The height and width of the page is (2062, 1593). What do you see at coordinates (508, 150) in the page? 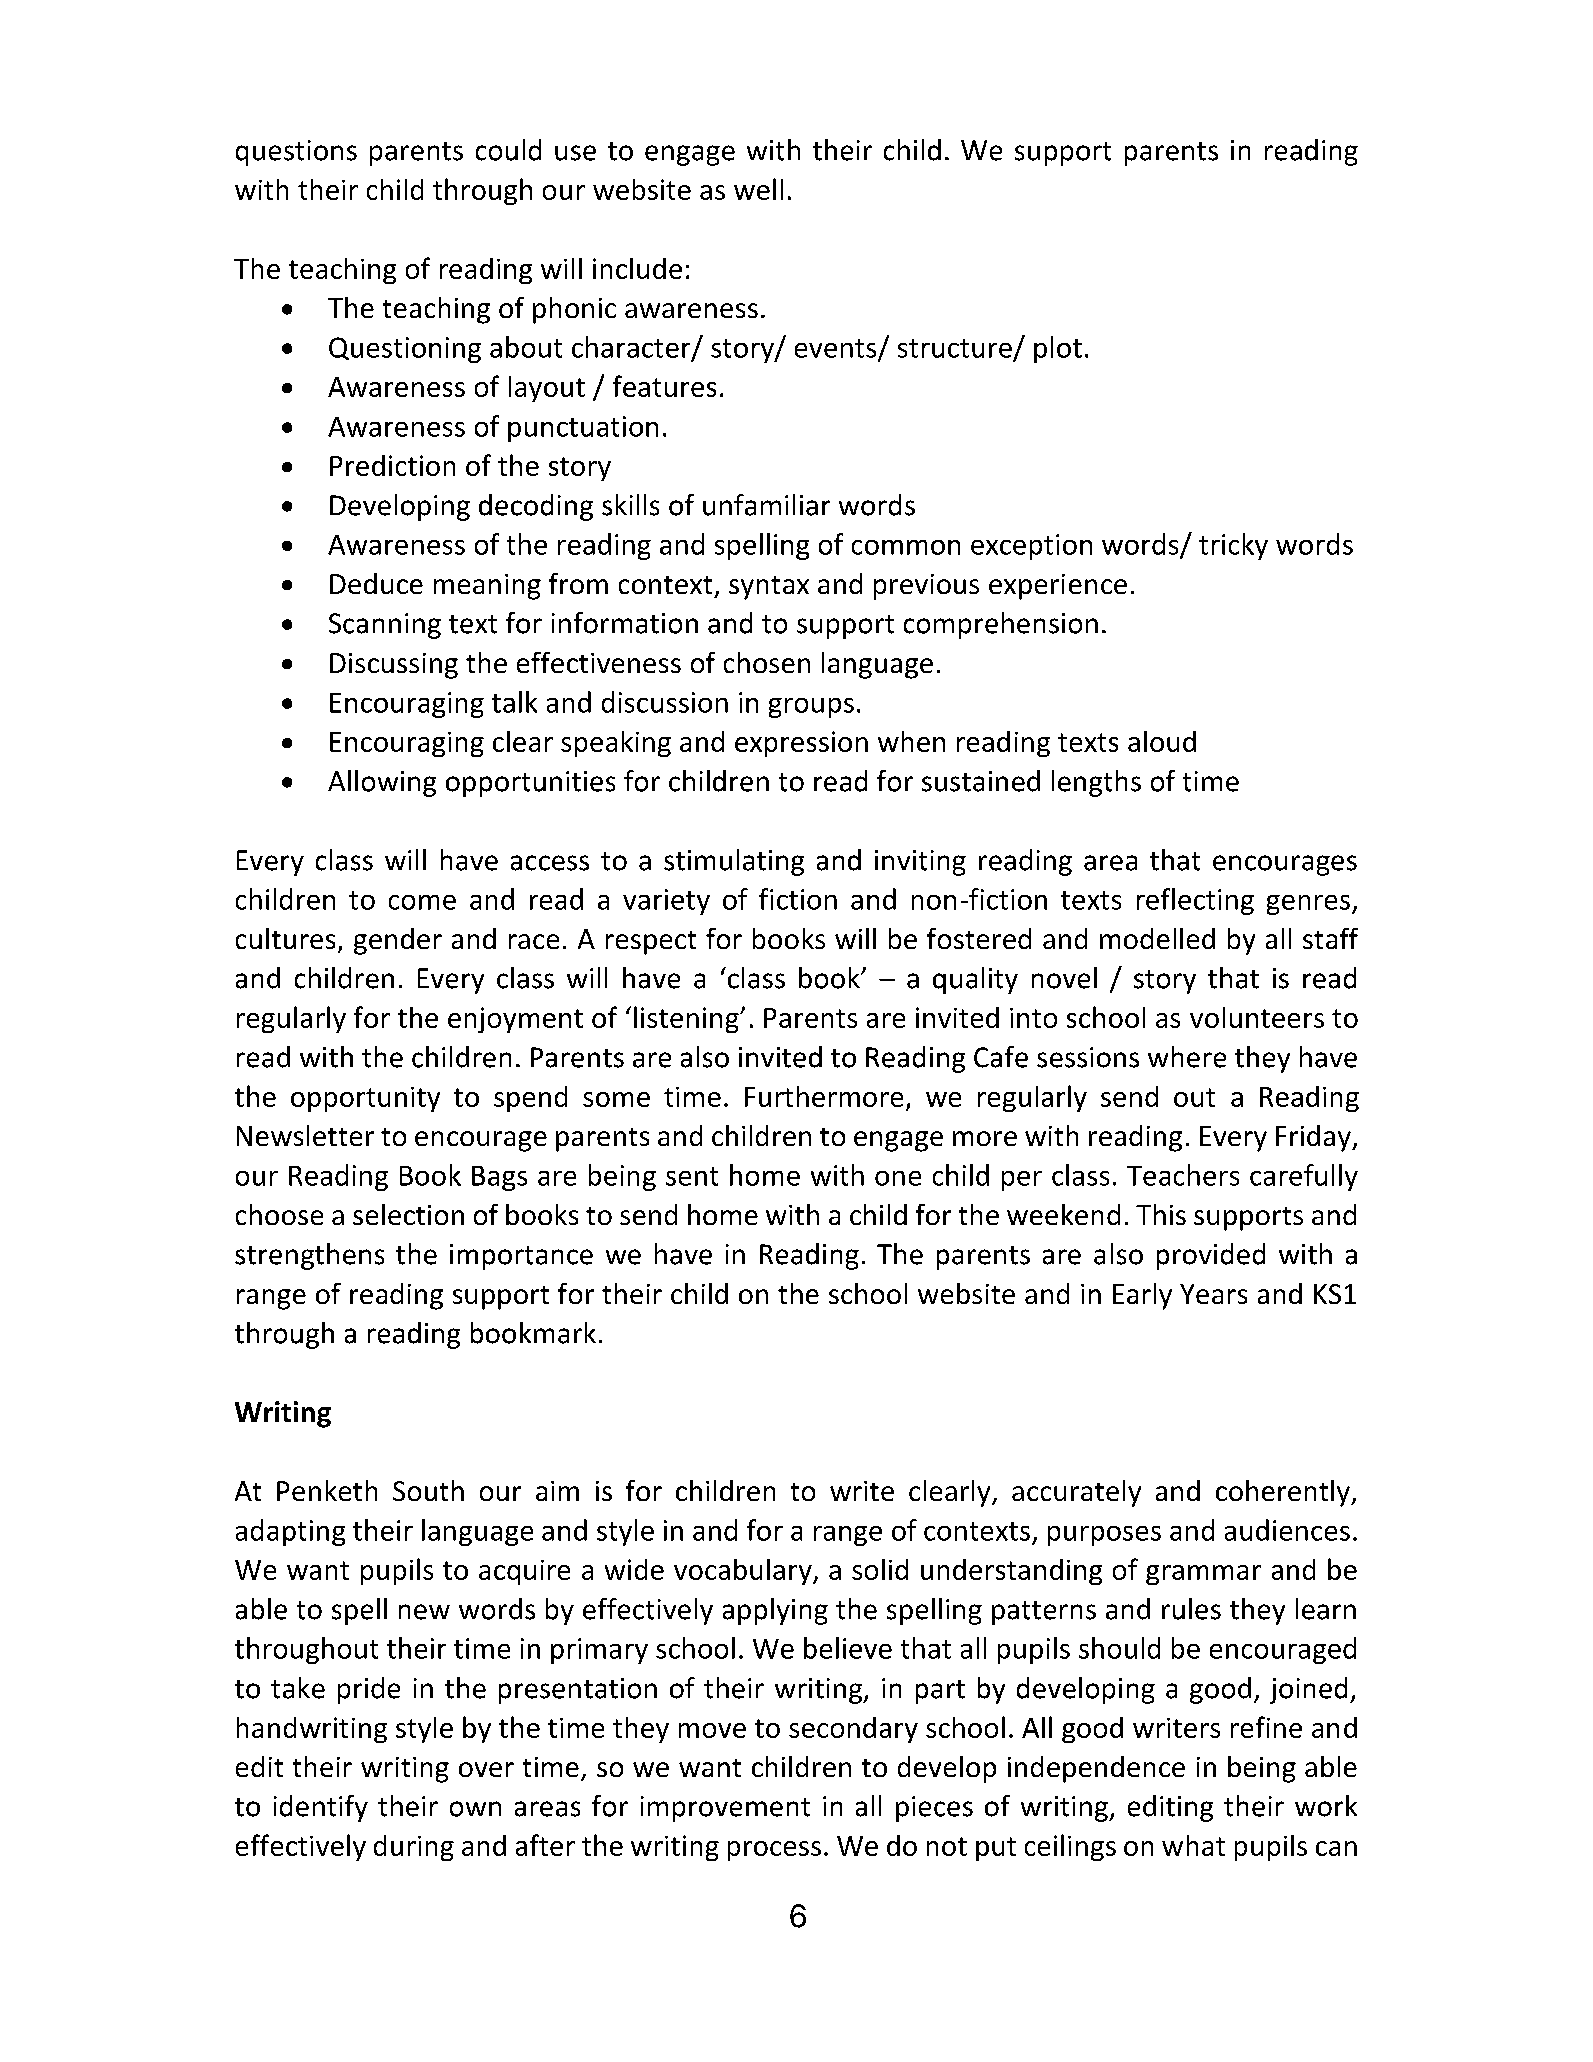
I see `could` at bounding box center [508, 150].
